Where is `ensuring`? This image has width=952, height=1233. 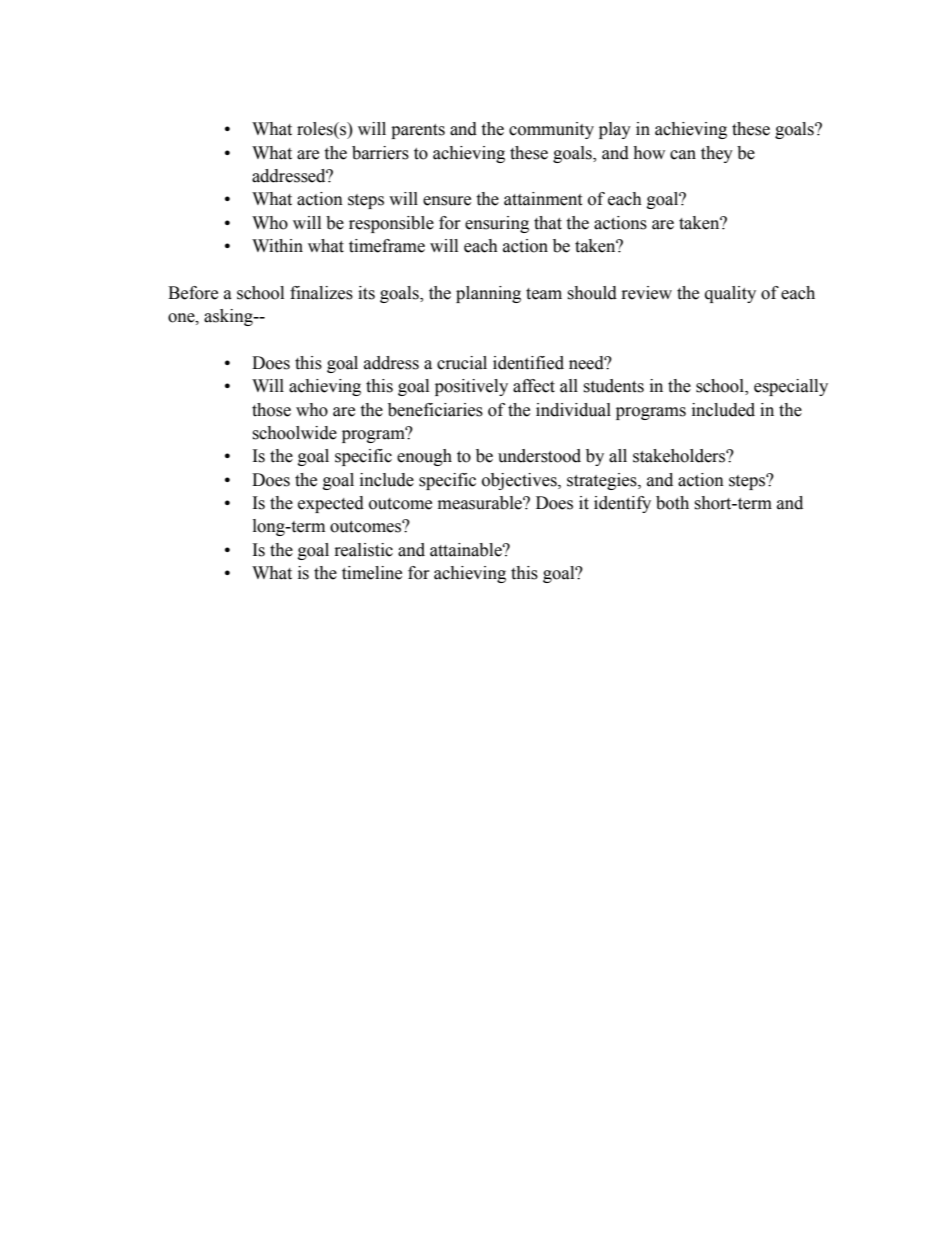 ensuring is located at coordinates (497, 224).
